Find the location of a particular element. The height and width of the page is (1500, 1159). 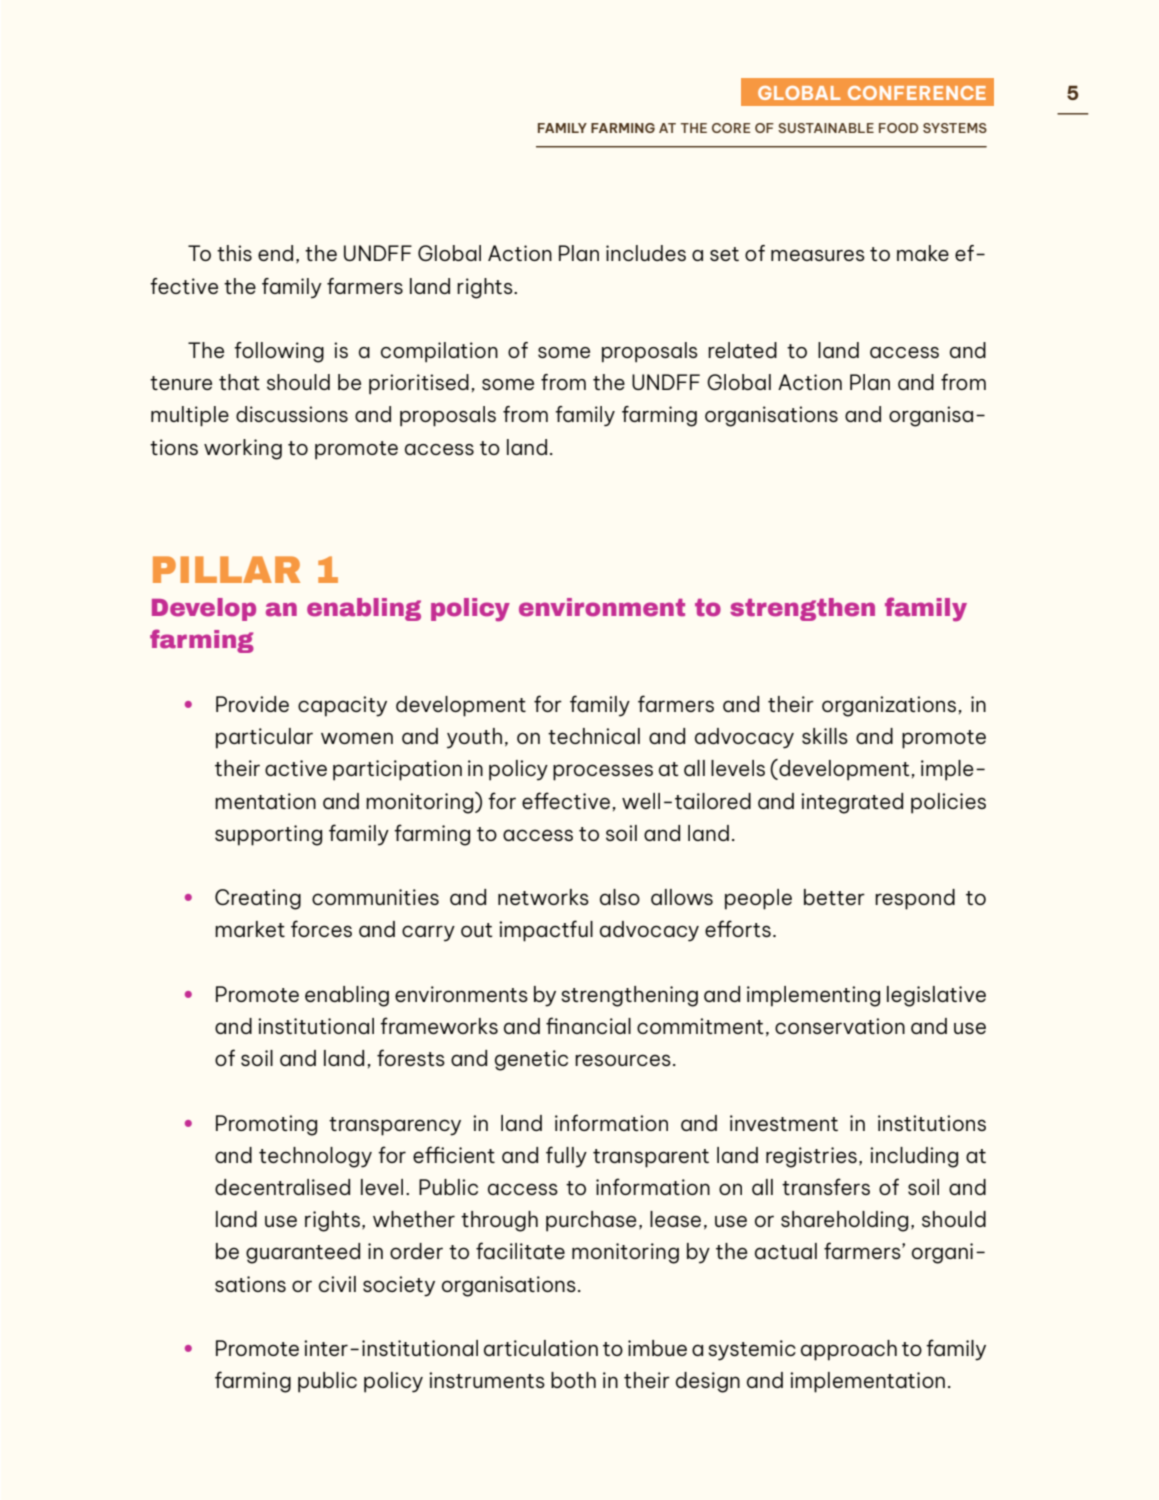

approach is located at coordinates (849, 1350).
